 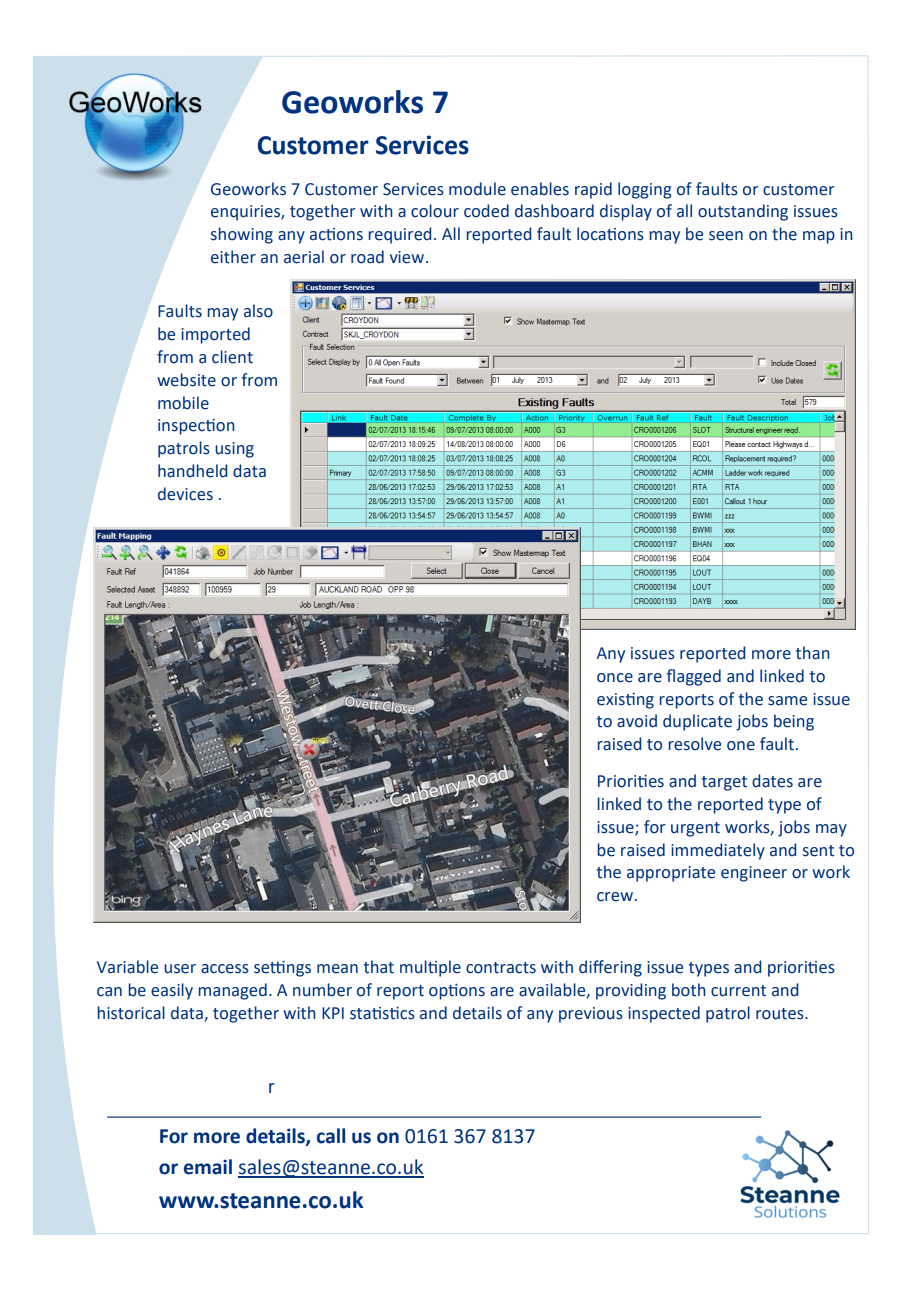 I want to click on coded, so click(x=486, y=211).
